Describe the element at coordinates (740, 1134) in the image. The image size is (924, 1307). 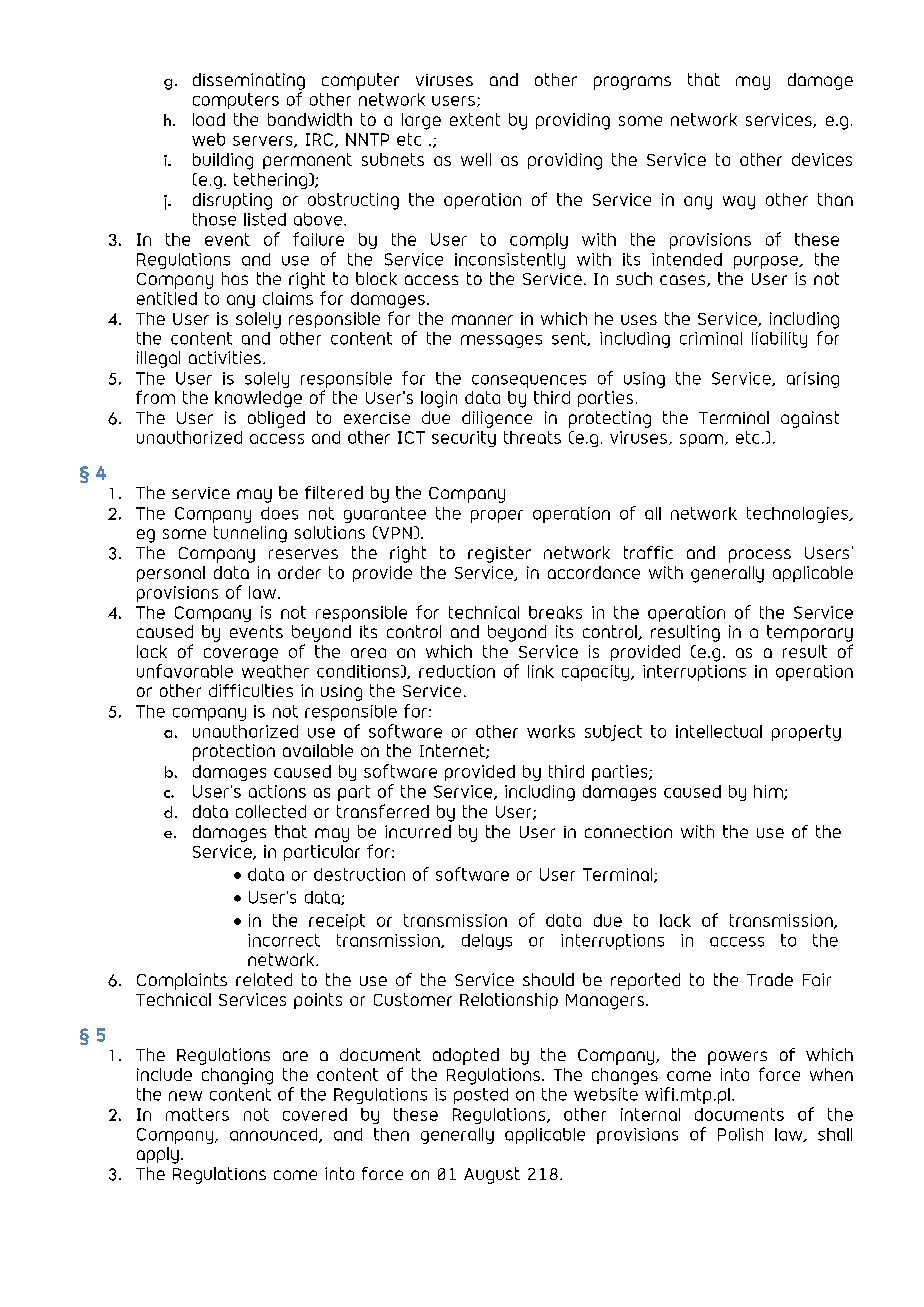
I see `Polish` at that location.
